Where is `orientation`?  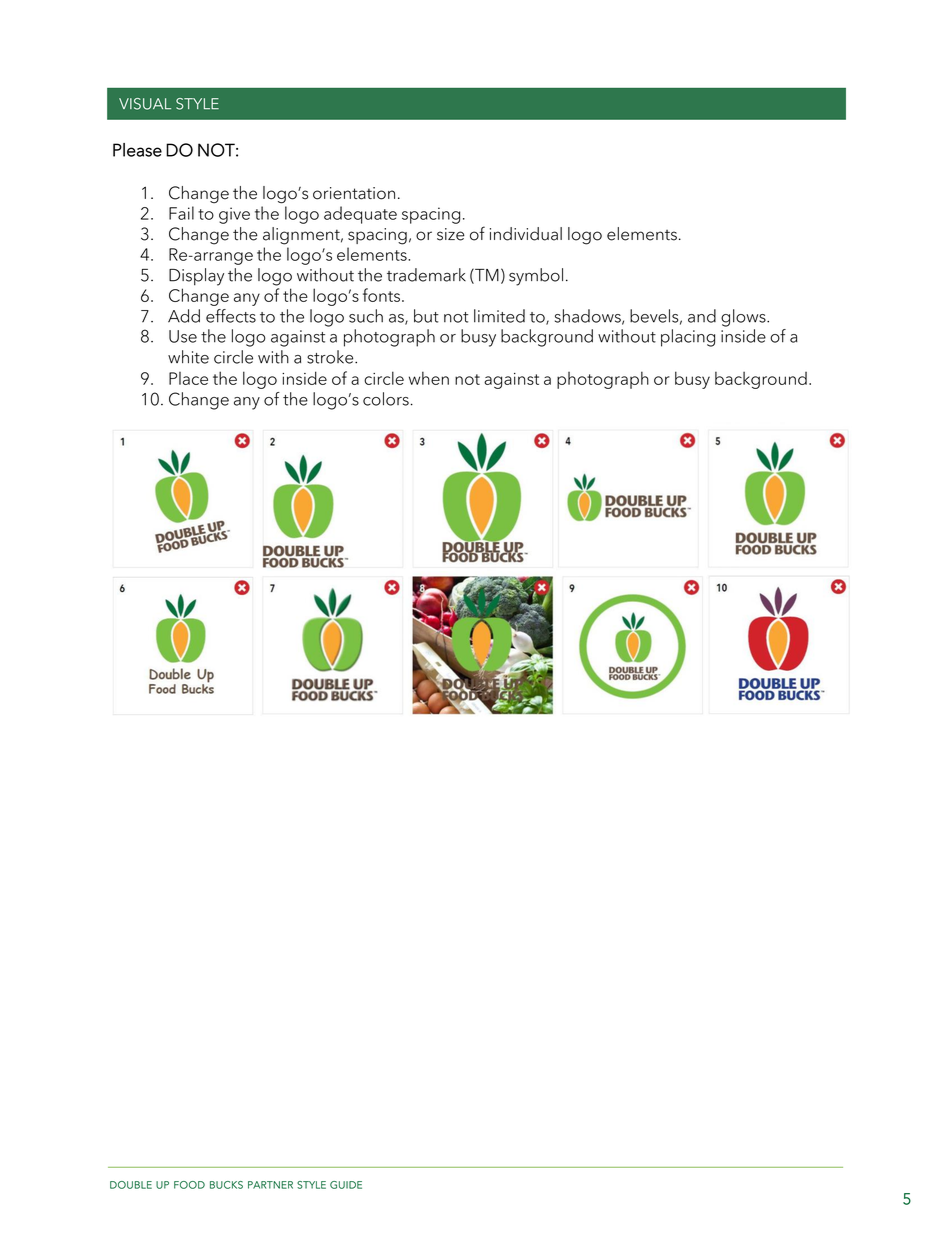 orientation is located at coordinates (354, 193).
